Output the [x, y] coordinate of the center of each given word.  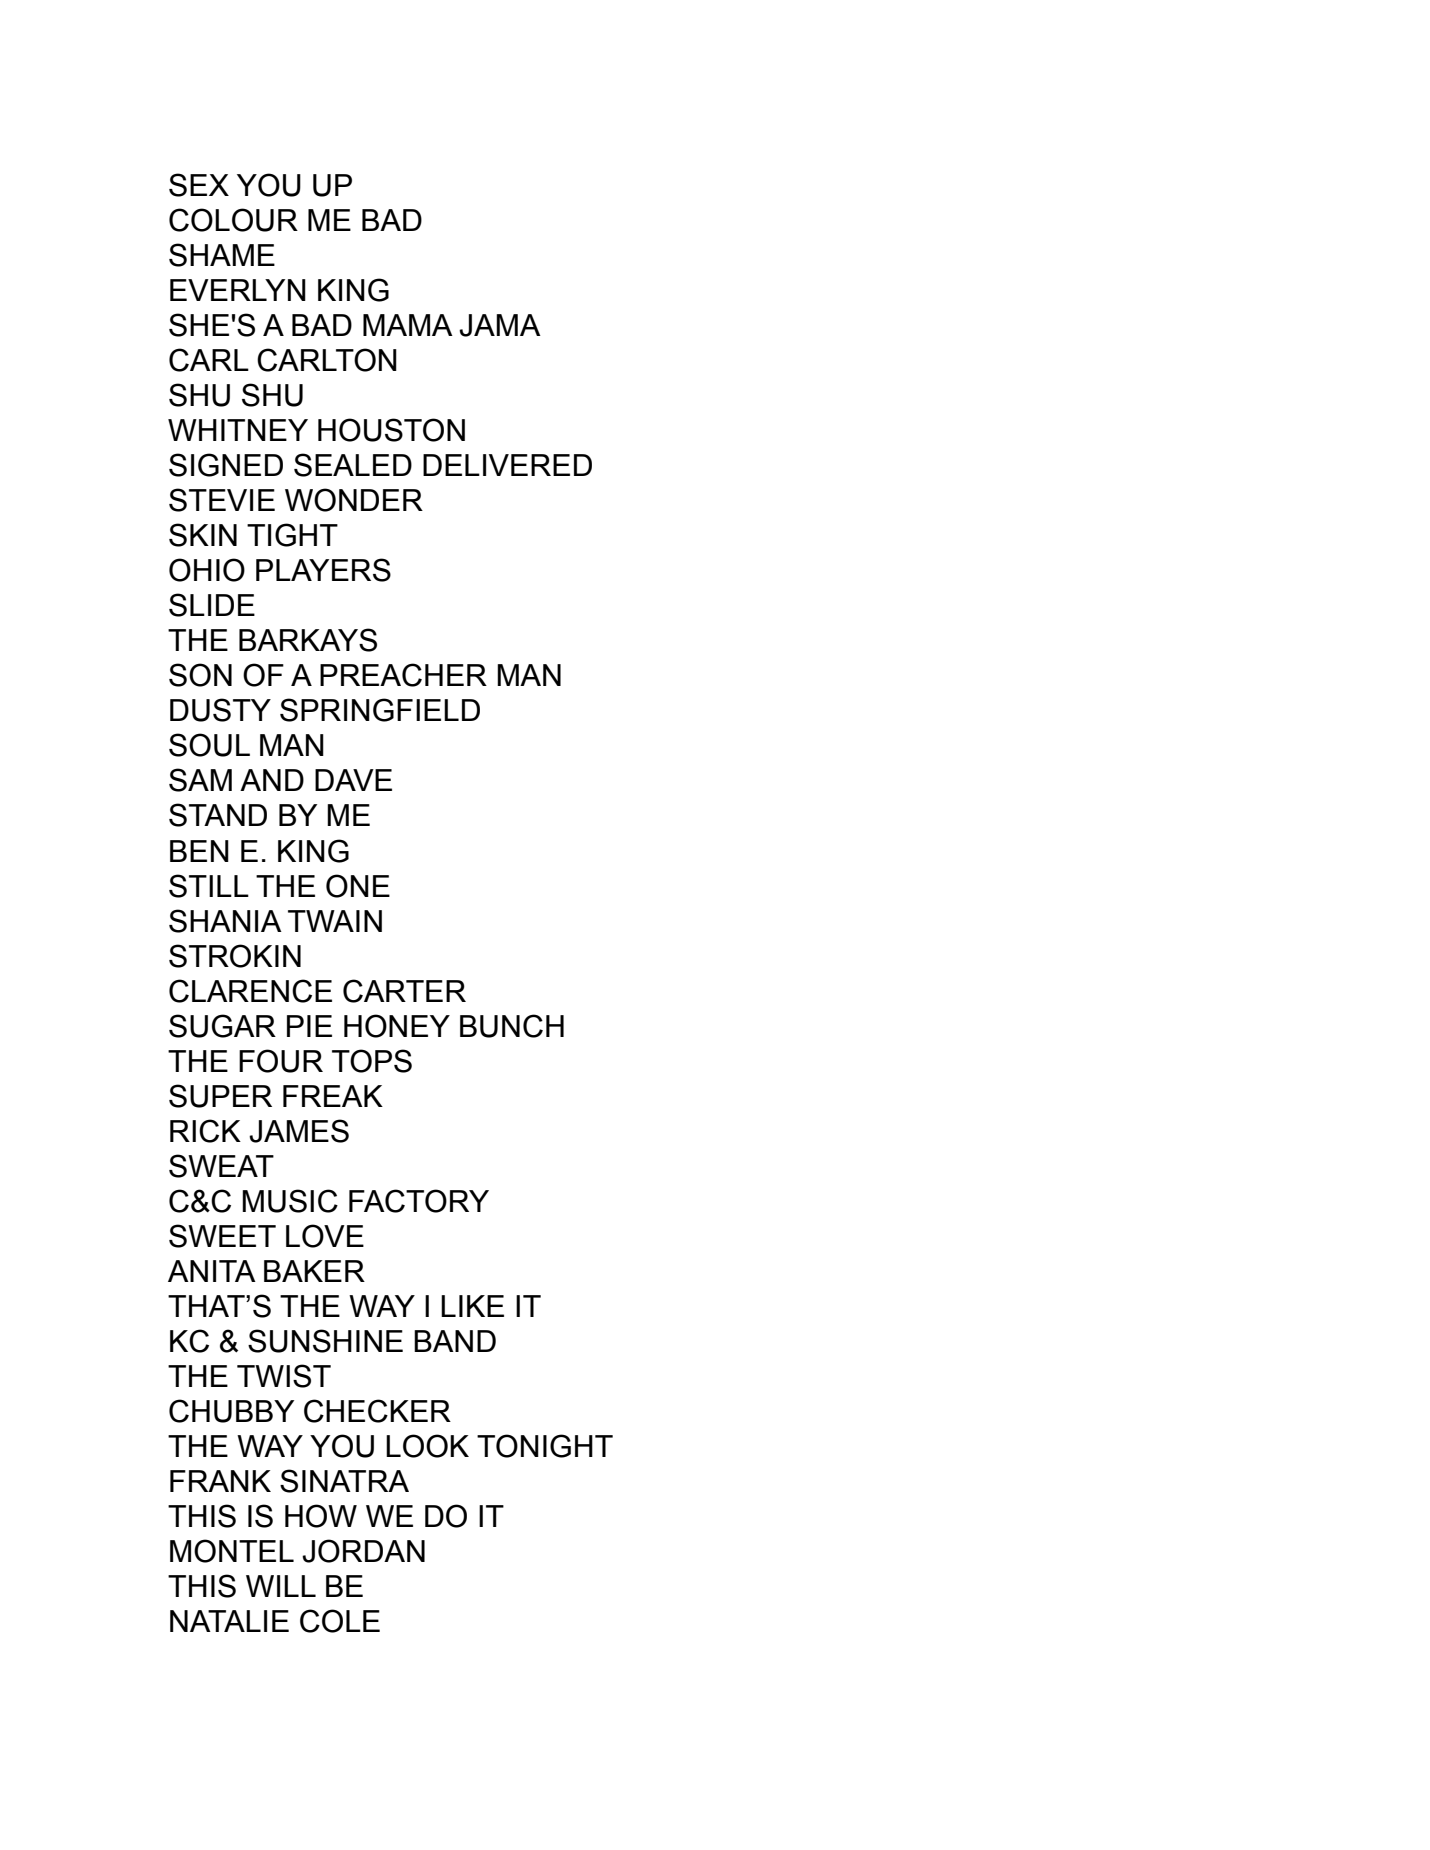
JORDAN [363, 1551]
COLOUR [233, 220]
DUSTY [220, 710]
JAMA [500, 325]
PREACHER [403, 675]
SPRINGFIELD [380, 710]
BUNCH [512, 1026]
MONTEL [232, 1551]
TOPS [372, 1061]
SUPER [220, 1096]
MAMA [408, 325]
